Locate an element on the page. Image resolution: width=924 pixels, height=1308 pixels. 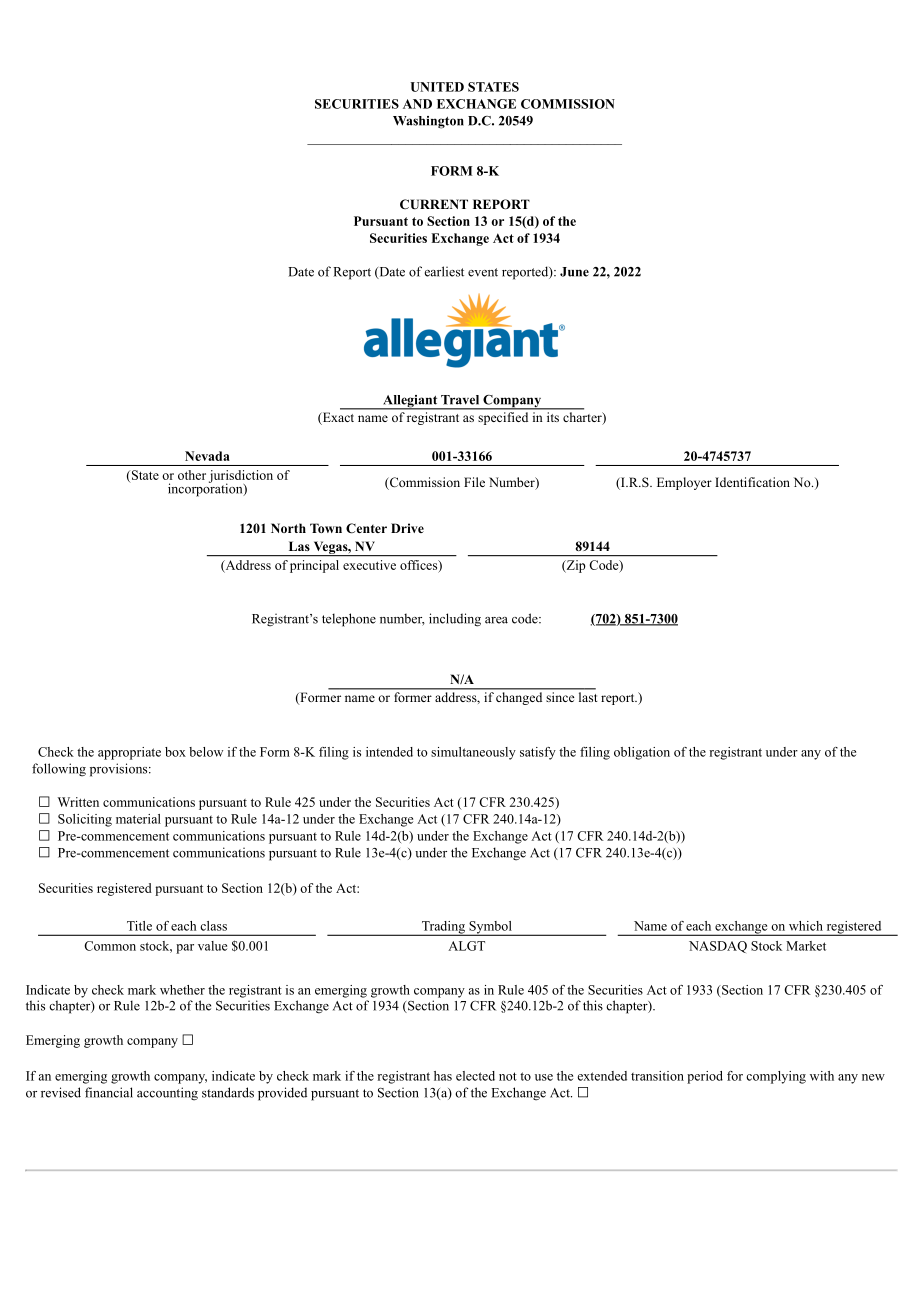
Washington is located at coordinates (428, 122).
